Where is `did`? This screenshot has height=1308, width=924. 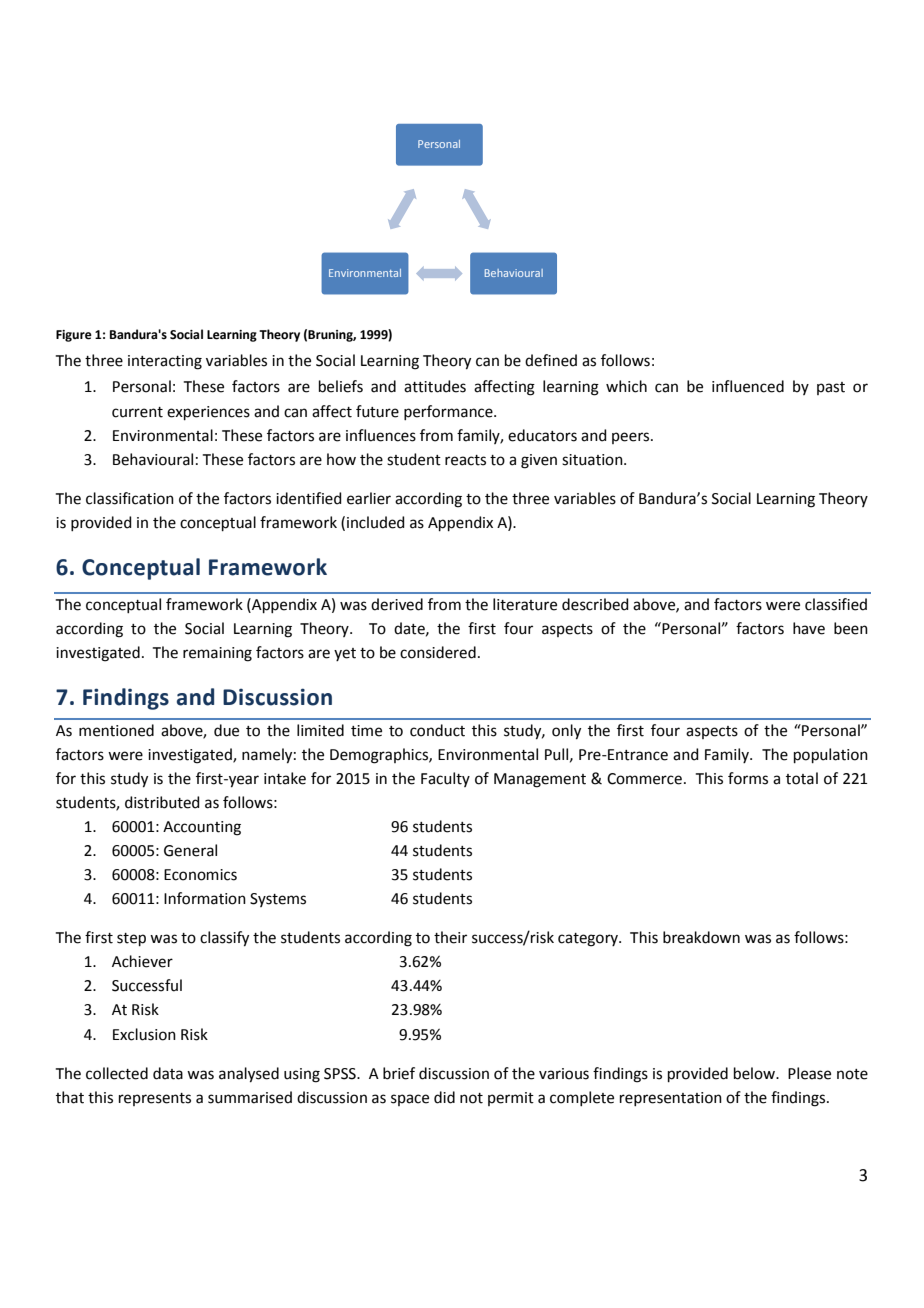 did is located at coordinates (444, 1097).
